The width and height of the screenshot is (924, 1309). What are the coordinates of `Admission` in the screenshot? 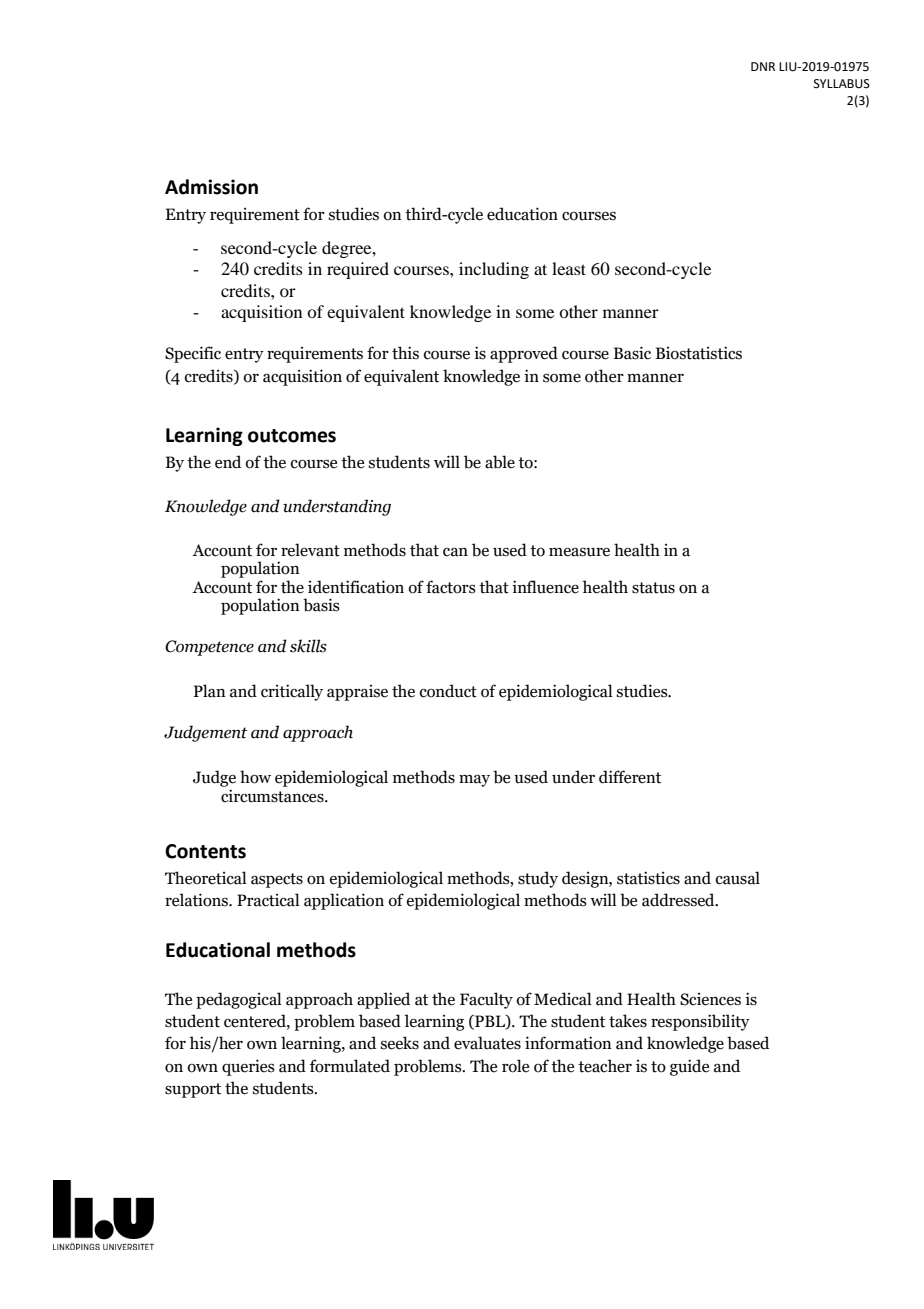 It's located at (211, 187).
